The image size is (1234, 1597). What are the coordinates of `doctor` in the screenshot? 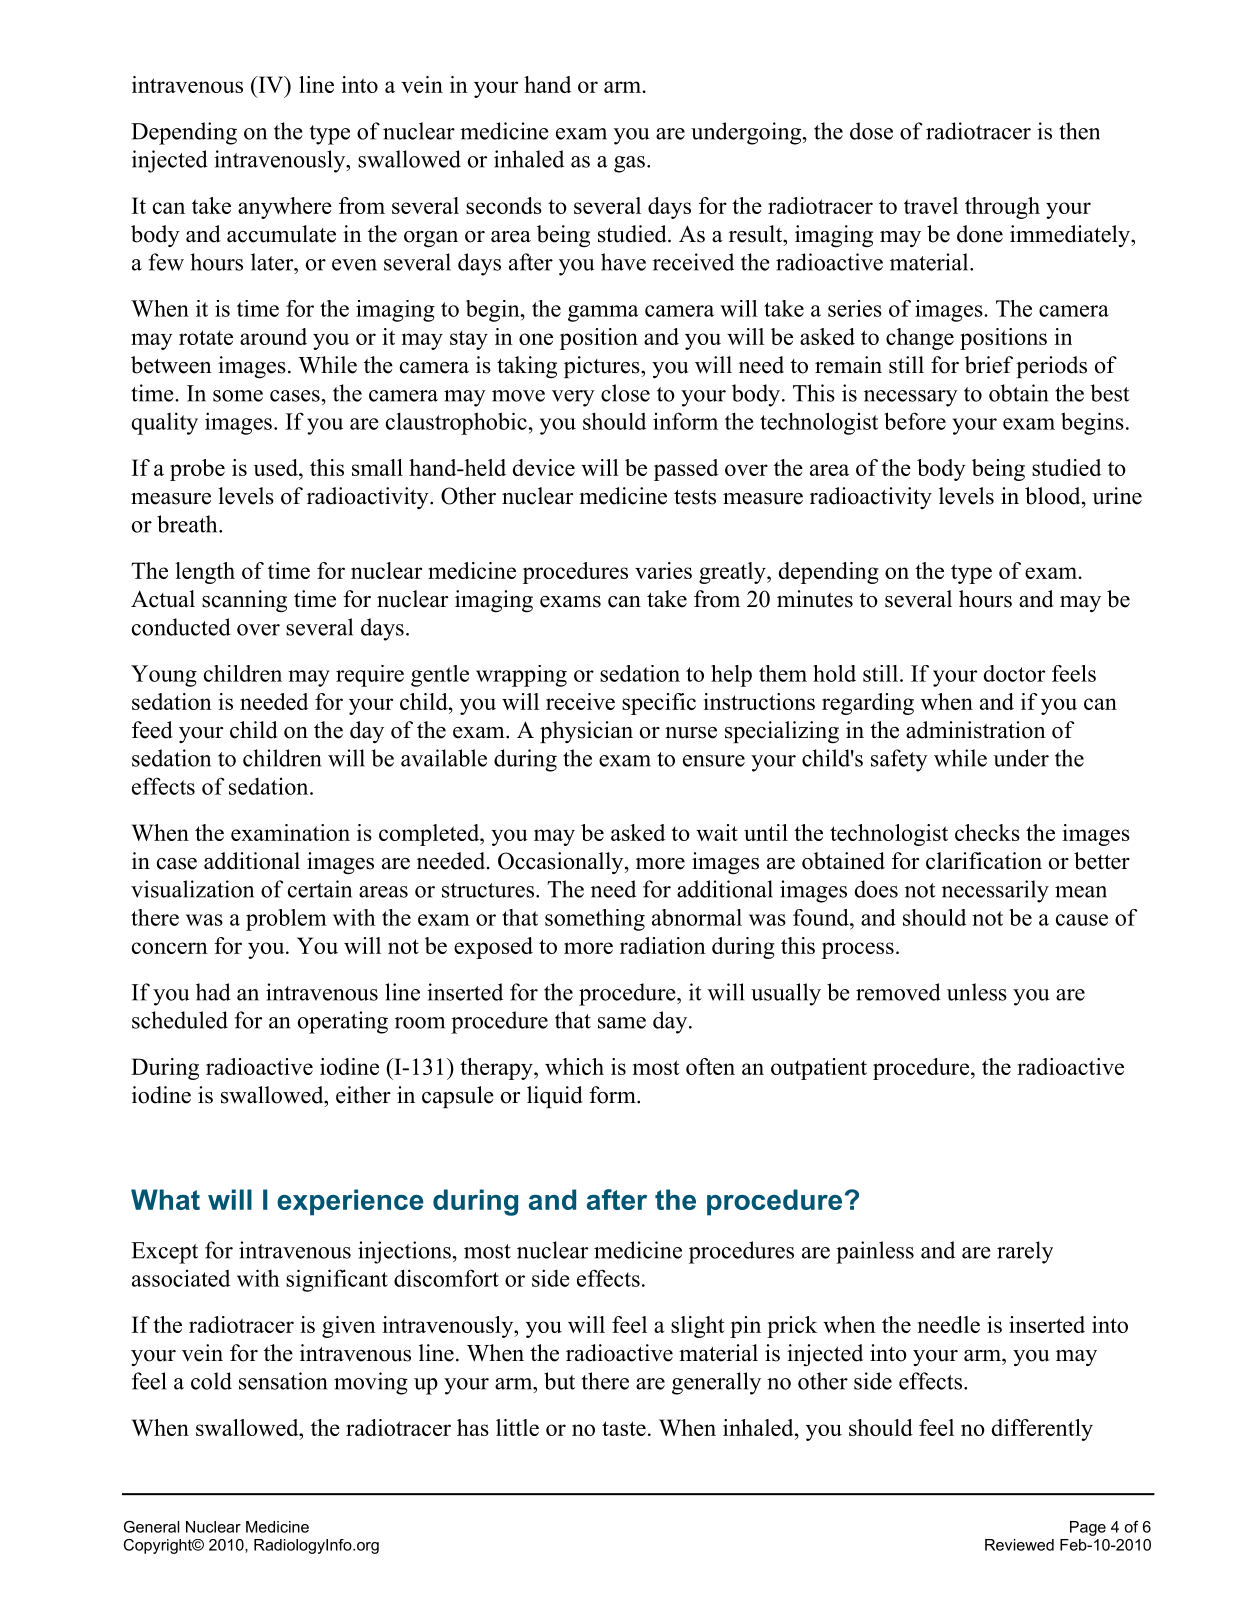 It's located at (1014, 673).
